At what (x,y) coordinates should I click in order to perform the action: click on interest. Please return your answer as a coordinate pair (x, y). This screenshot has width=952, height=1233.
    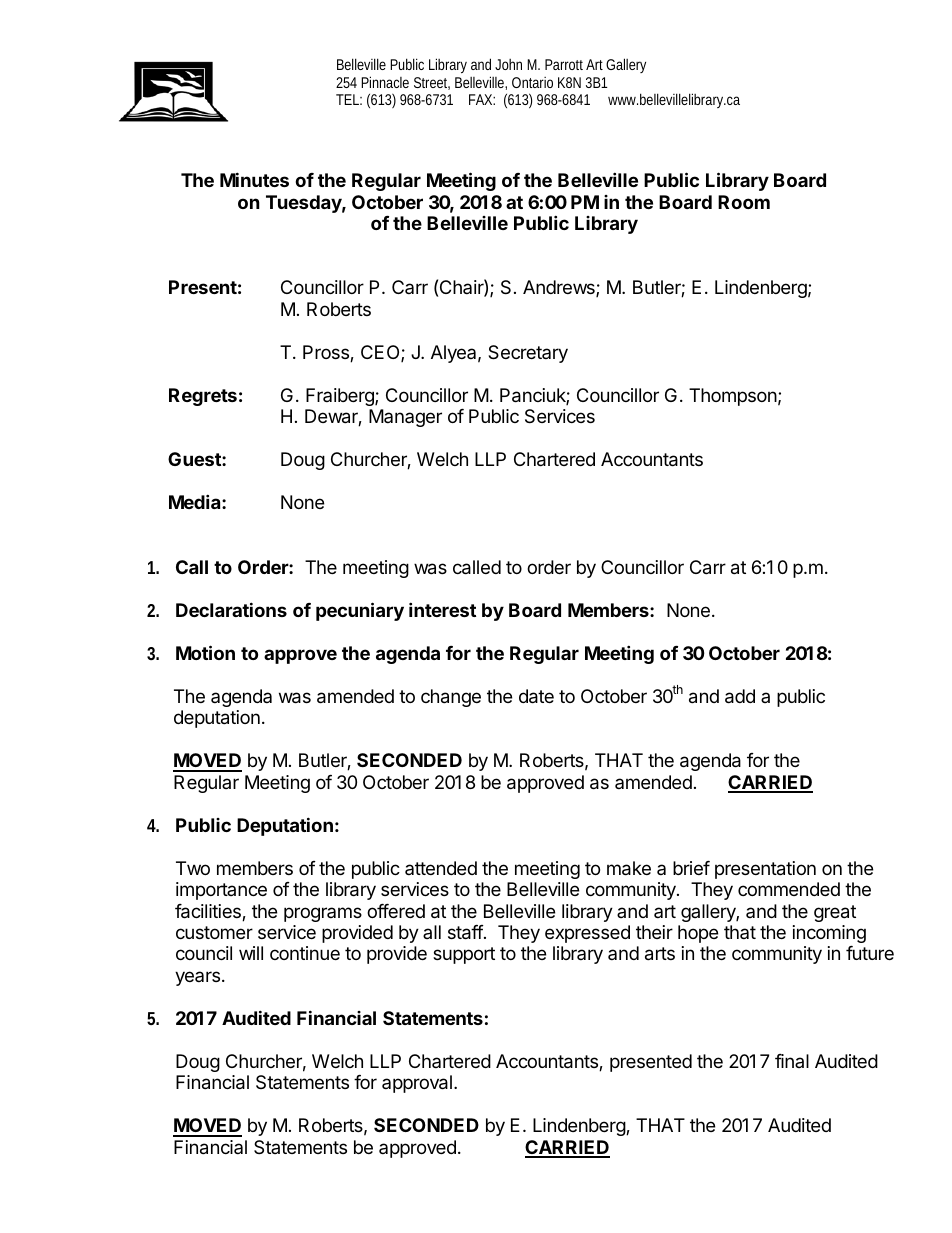
    Looking at the image, I should click on (442, 609).
